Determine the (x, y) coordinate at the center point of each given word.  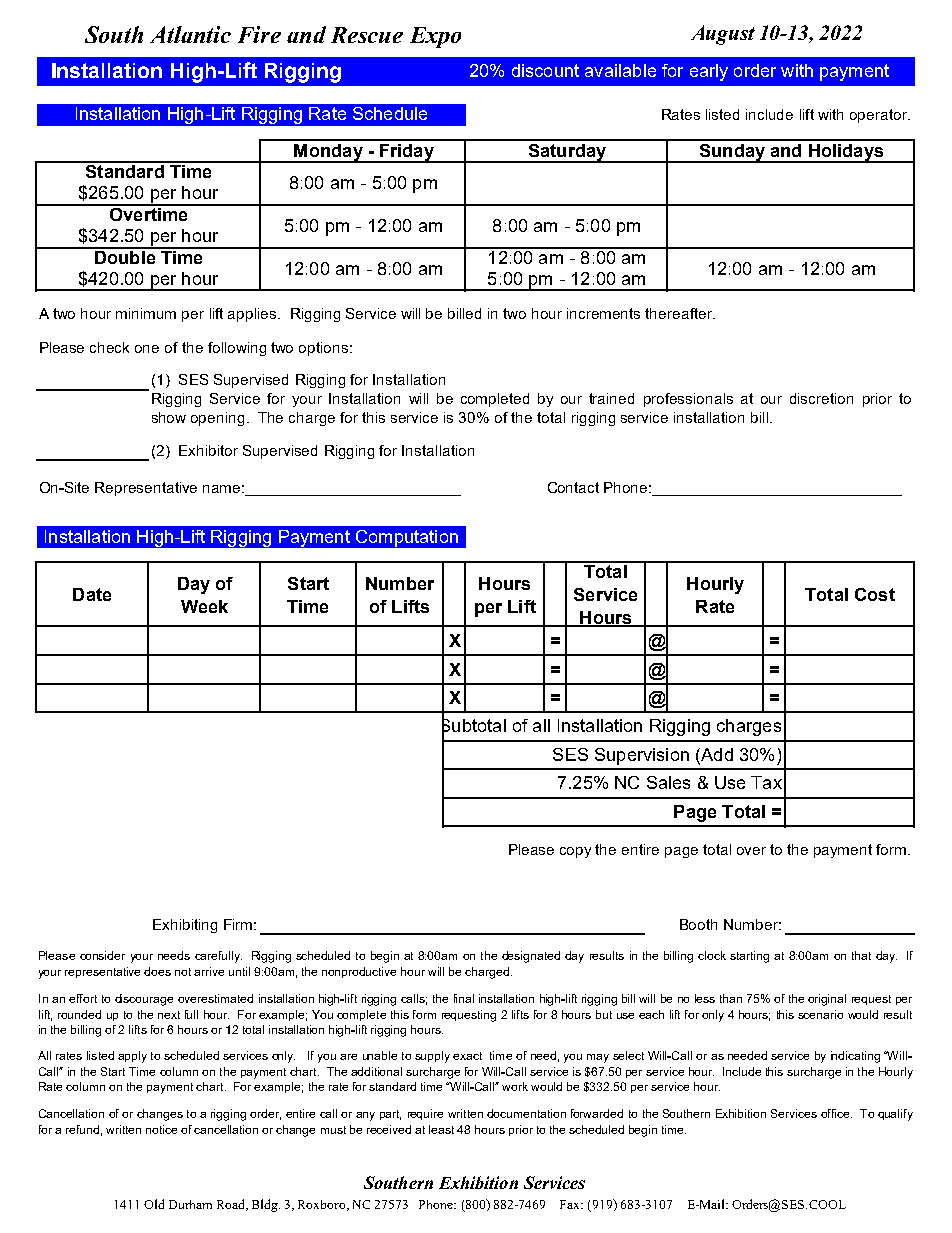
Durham (190, 1204)
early (709, 72)
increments (603, 313)
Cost (875, 594)
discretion (821, 398)
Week (204, 606)
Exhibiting (185, 926)
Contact (573, 487)
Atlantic (190, 34)
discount (545, 70)
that (861, 955)
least (441, 1129)
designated (531, 957)
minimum (146, 313)
